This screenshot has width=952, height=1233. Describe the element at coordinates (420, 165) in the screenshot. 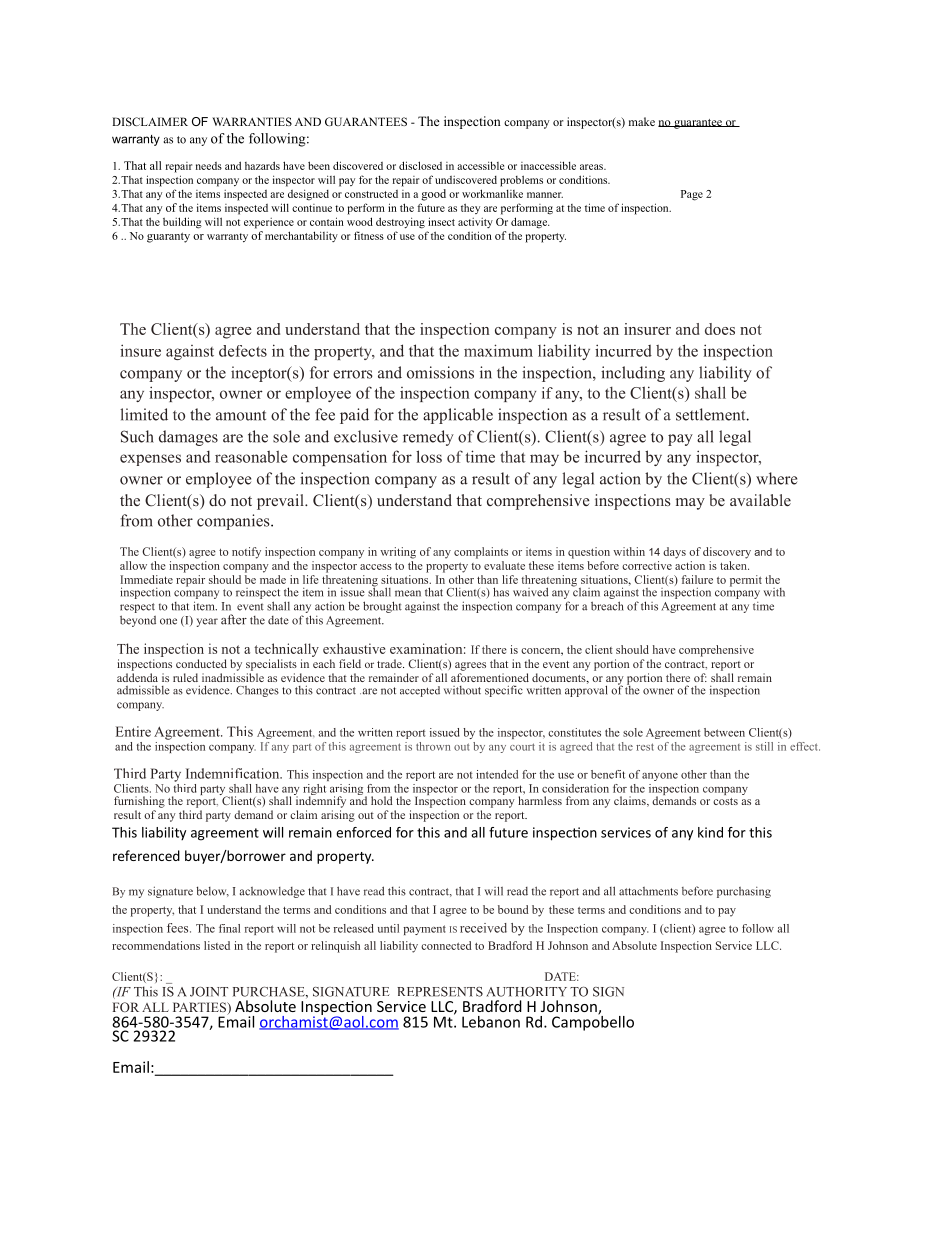

I see `disclosed` at that location.
